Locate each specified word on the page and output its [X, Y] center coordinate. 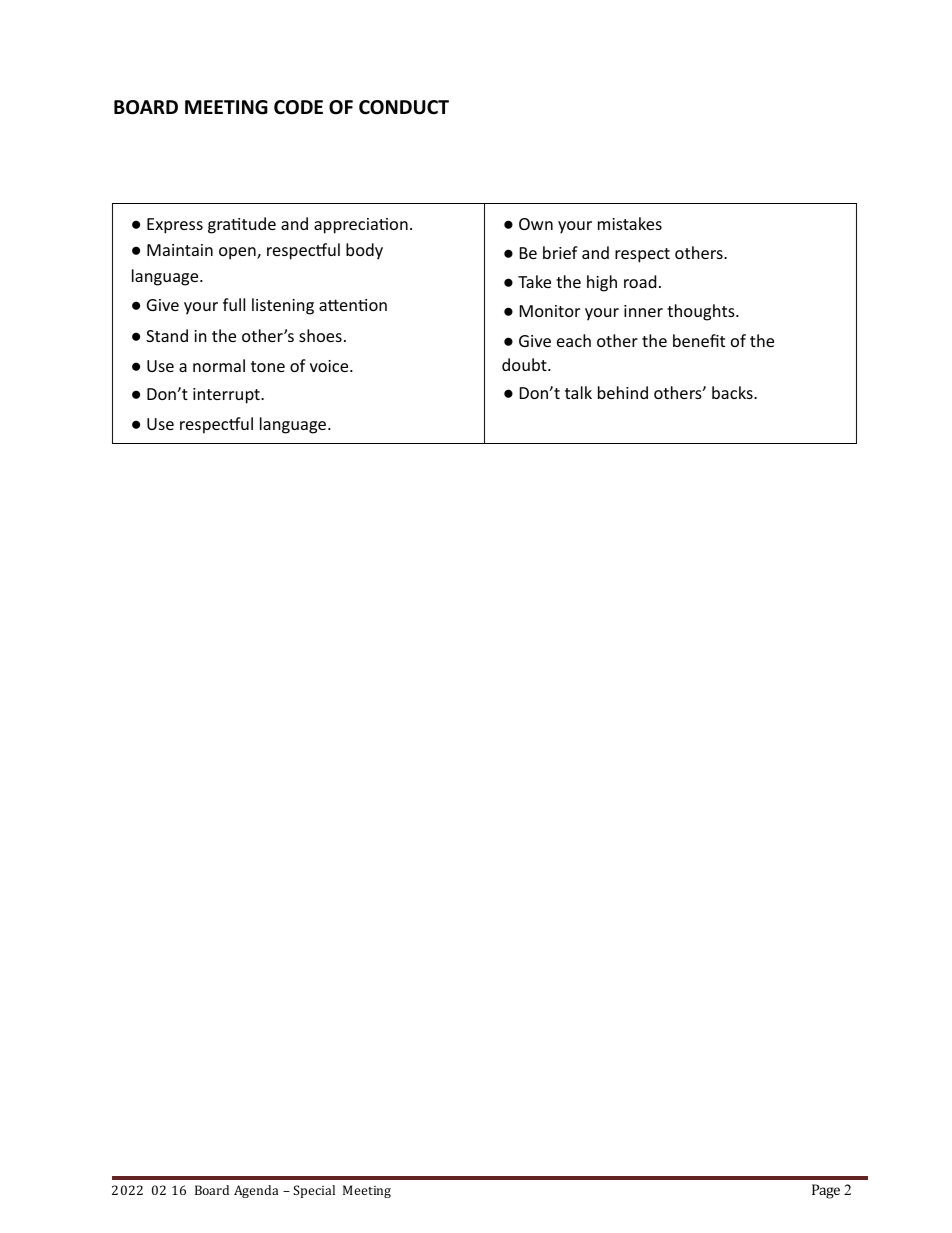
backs [733, 392]
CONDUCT [404, 107]
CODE [298, 107]
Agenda [256, 1191]
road [640, 281]
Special [314, 1191]
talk [578, 392]
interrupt [227, 396]
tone [268, 366]
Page [826, 1191]
